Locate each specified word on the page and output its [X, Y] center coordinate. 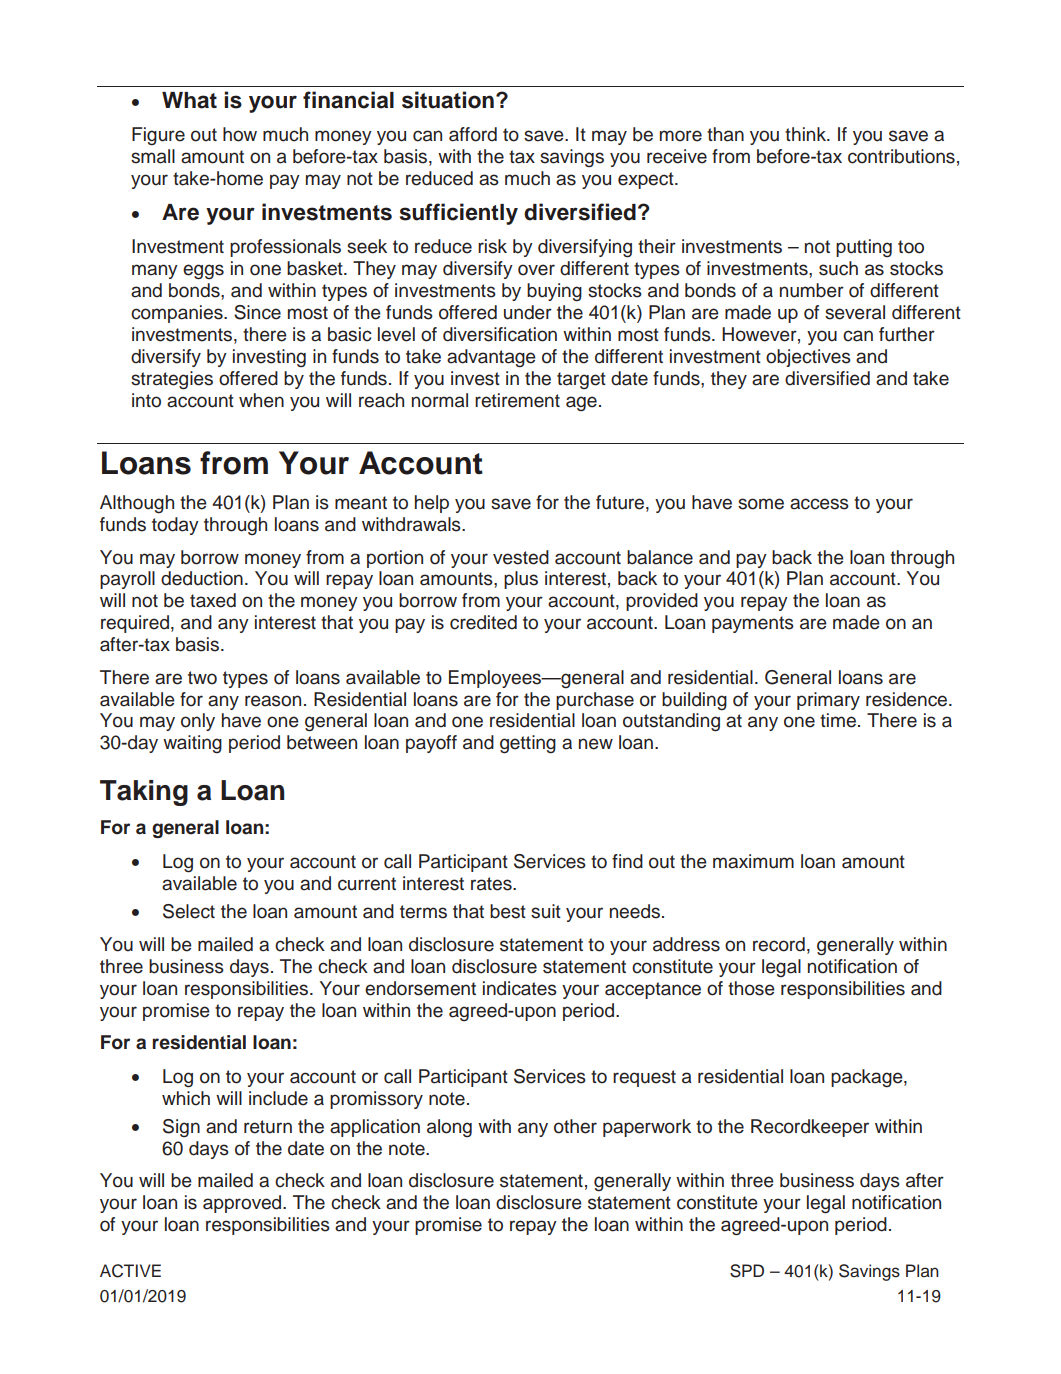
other [575, 1126]
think [807, 134]
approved [243, 1204]
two [202, 678]
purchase [595, 701]
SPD [747, 1271]
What [189, 100]
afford [473, 134]
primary [828, 701]
